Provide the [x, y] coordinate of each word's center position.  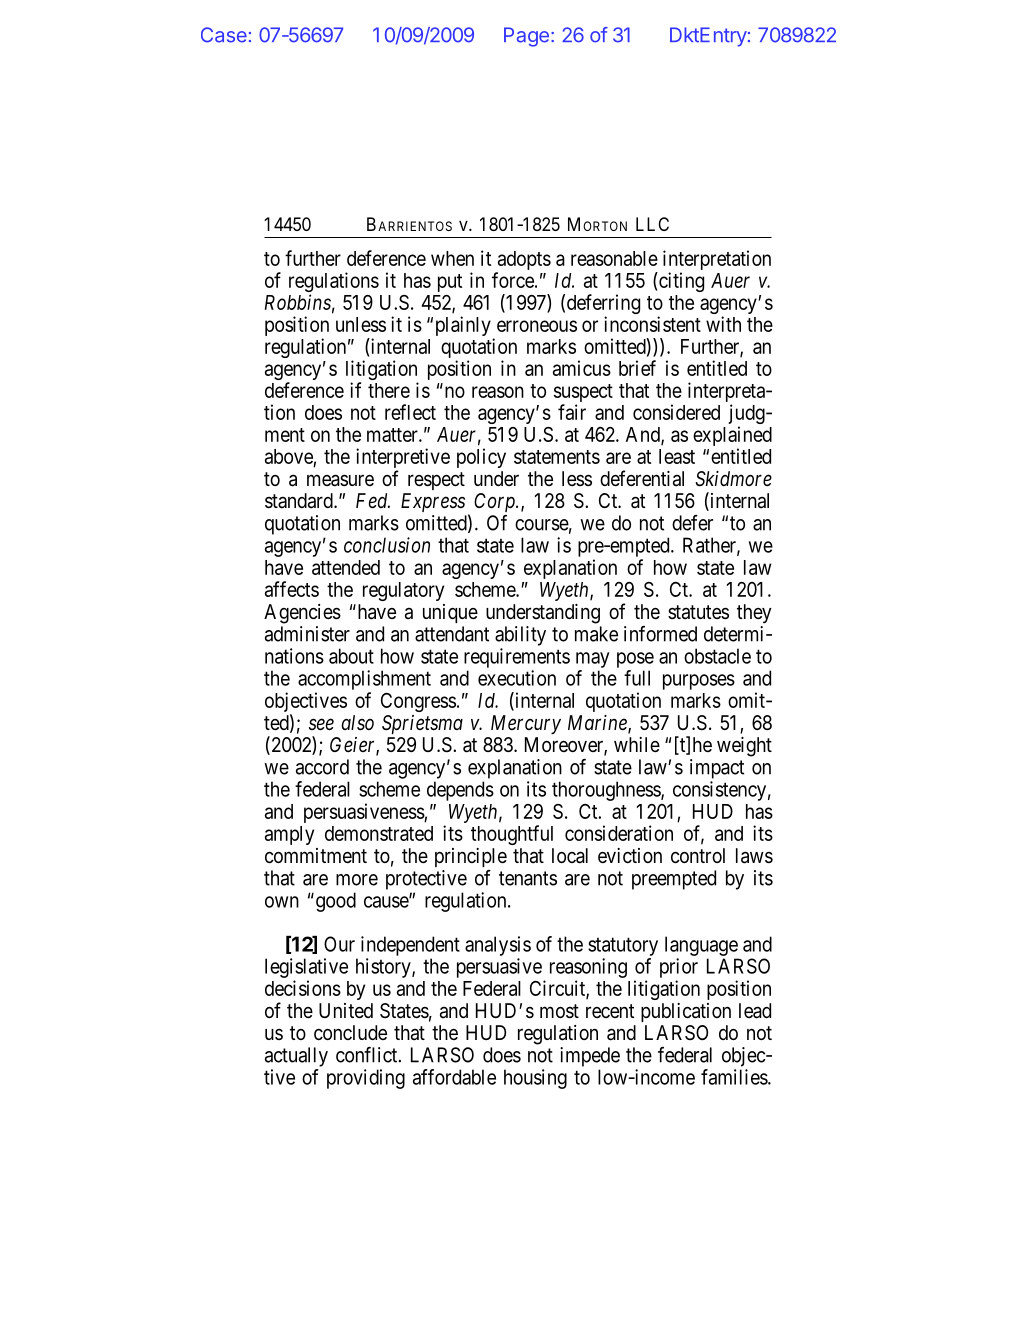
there [389, 390]
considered [676, 412]
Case [224, 35]
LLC [652, 224]
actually [296, 1057]
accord [322, 767]
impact [717, 769]
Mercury [526, 724]
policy [481, 458]
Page [526, 37]
